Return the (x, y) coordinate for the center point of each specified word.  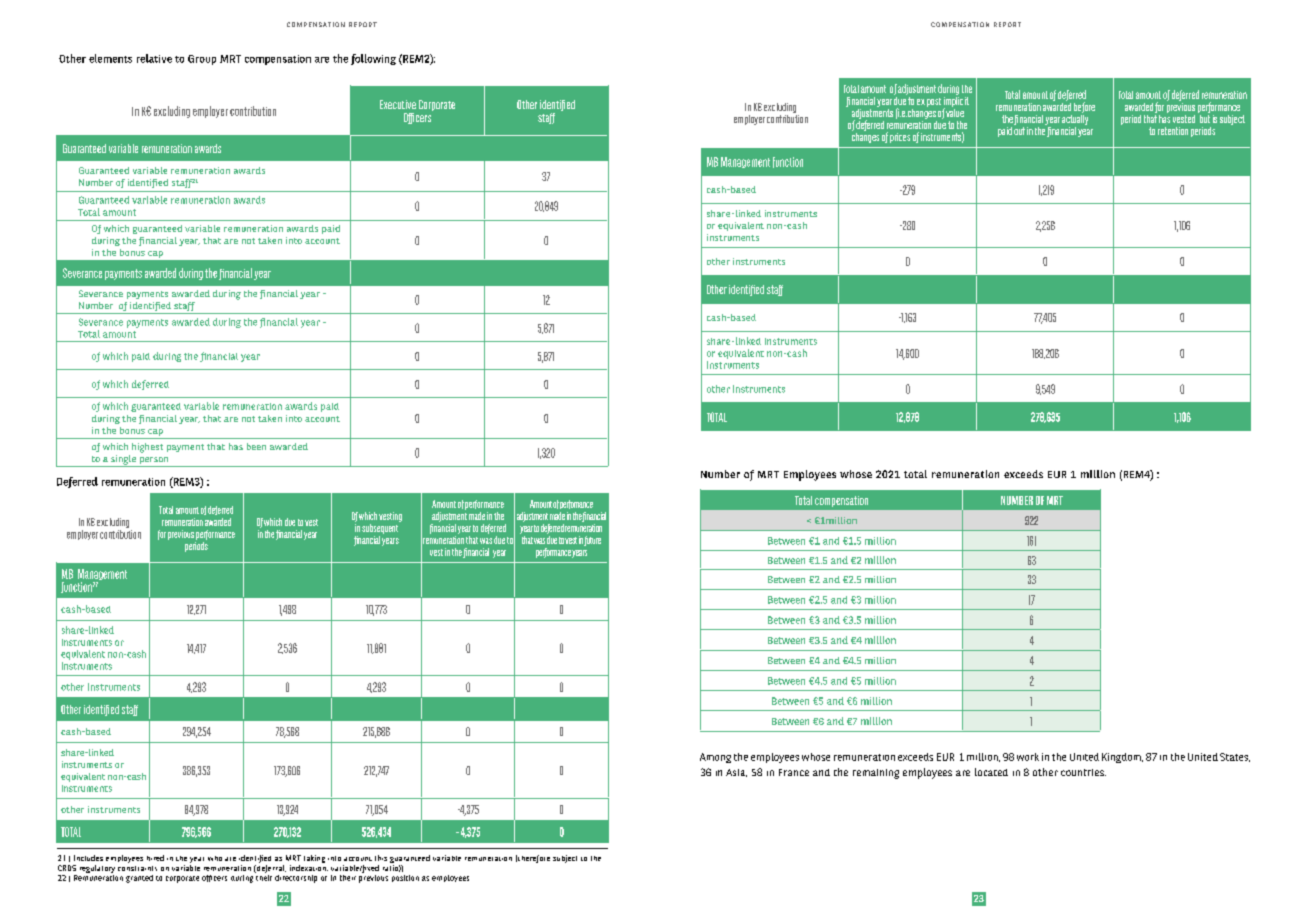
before (1084, 107)
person (154, 462)
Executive (398, 104)
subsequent (380, 529)
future (592, 541)
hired (155, 858)
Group (202, 60)
